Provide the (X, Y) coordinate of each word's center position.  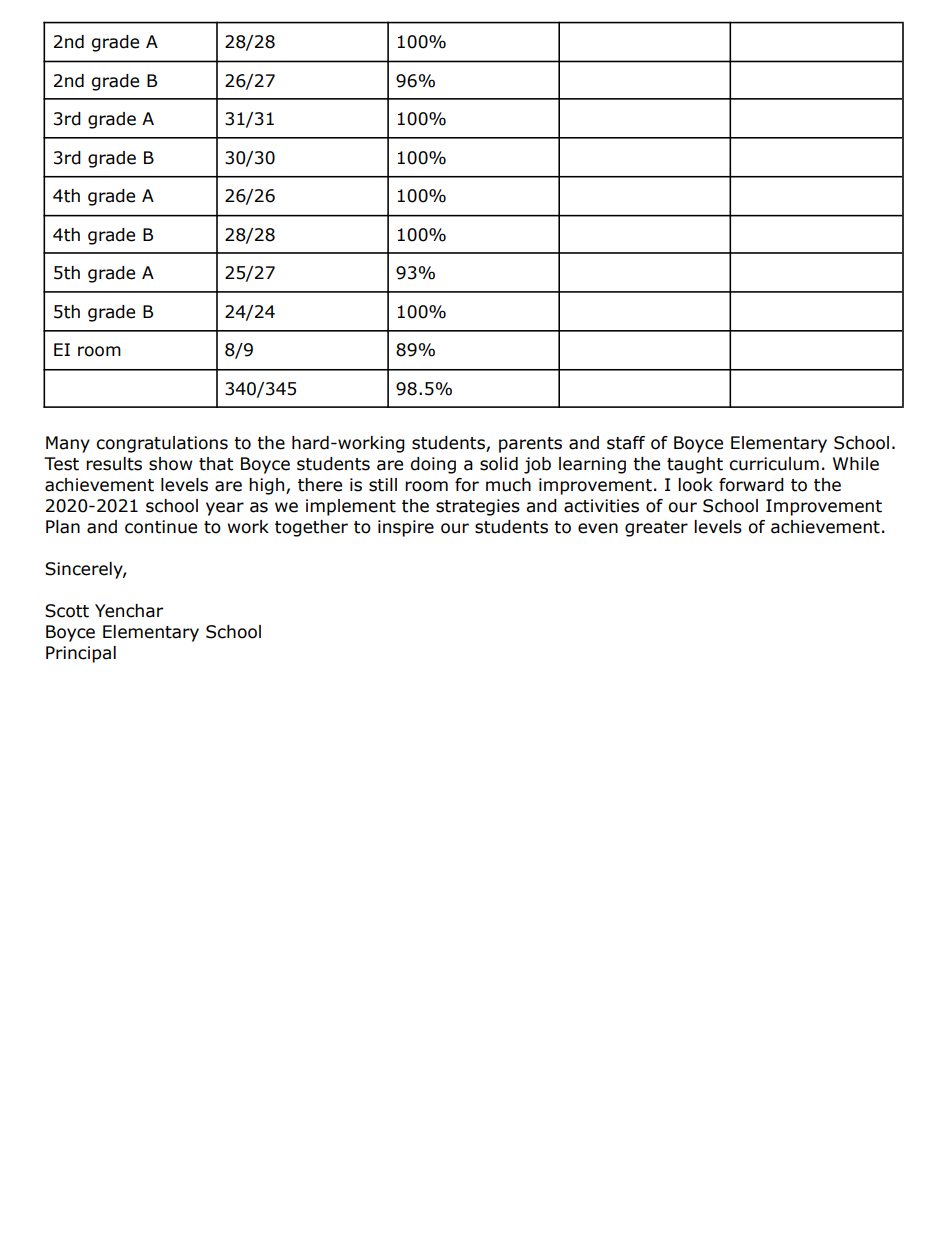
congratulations (162, 444)
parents (530, 445)
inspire (406, 528)
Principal (81, 654)
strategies (478, 507)
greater (656, 529)
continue (161, 527)
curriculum (774, 464)
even (598, 528)
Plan (63, 527)
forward (751, 485)
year (225, 509)
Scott (67, 611)
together (311, 528)
